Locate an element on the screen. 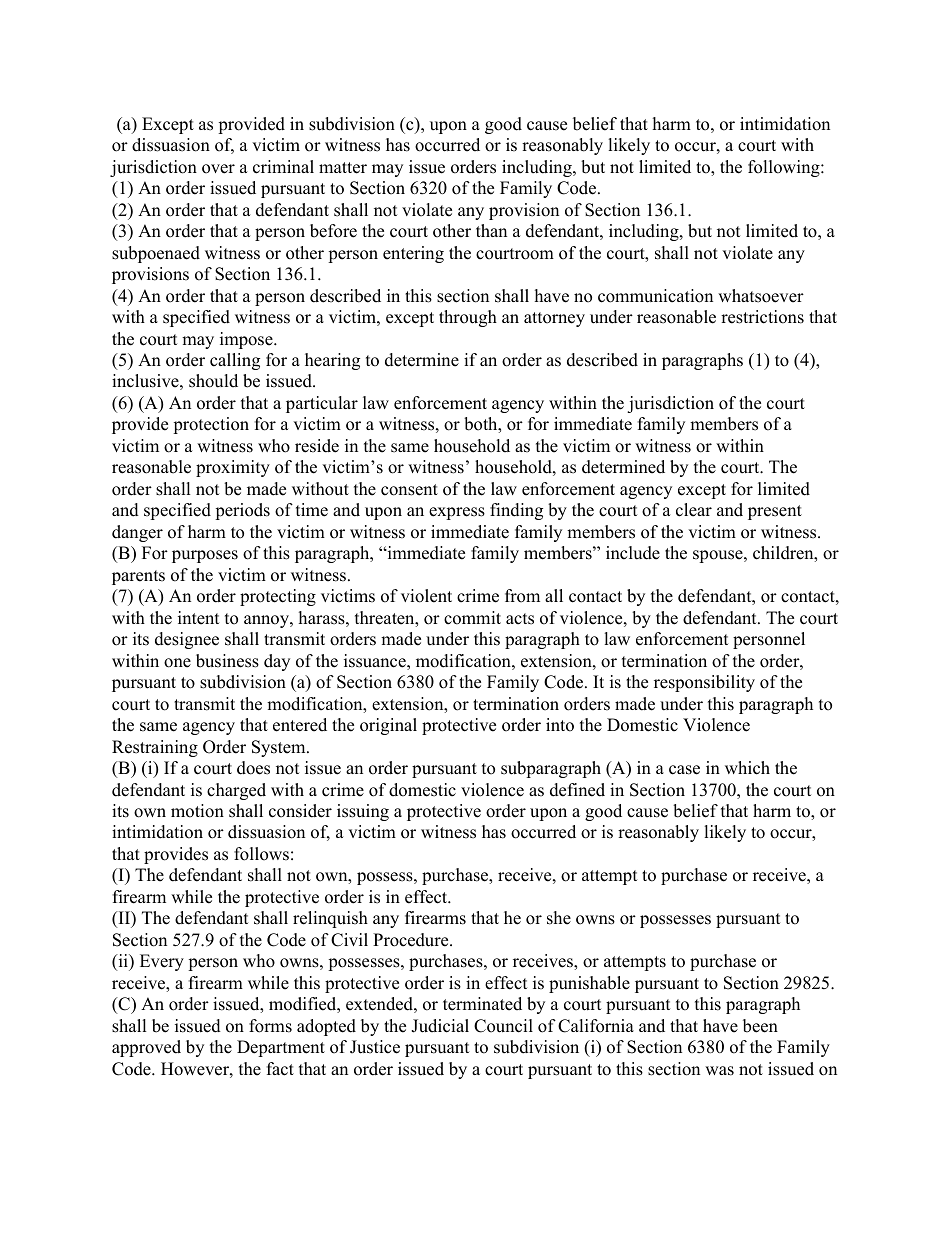 The height and width of the screenshot is (1233, 952). than is located at coordinates (491, 230).
